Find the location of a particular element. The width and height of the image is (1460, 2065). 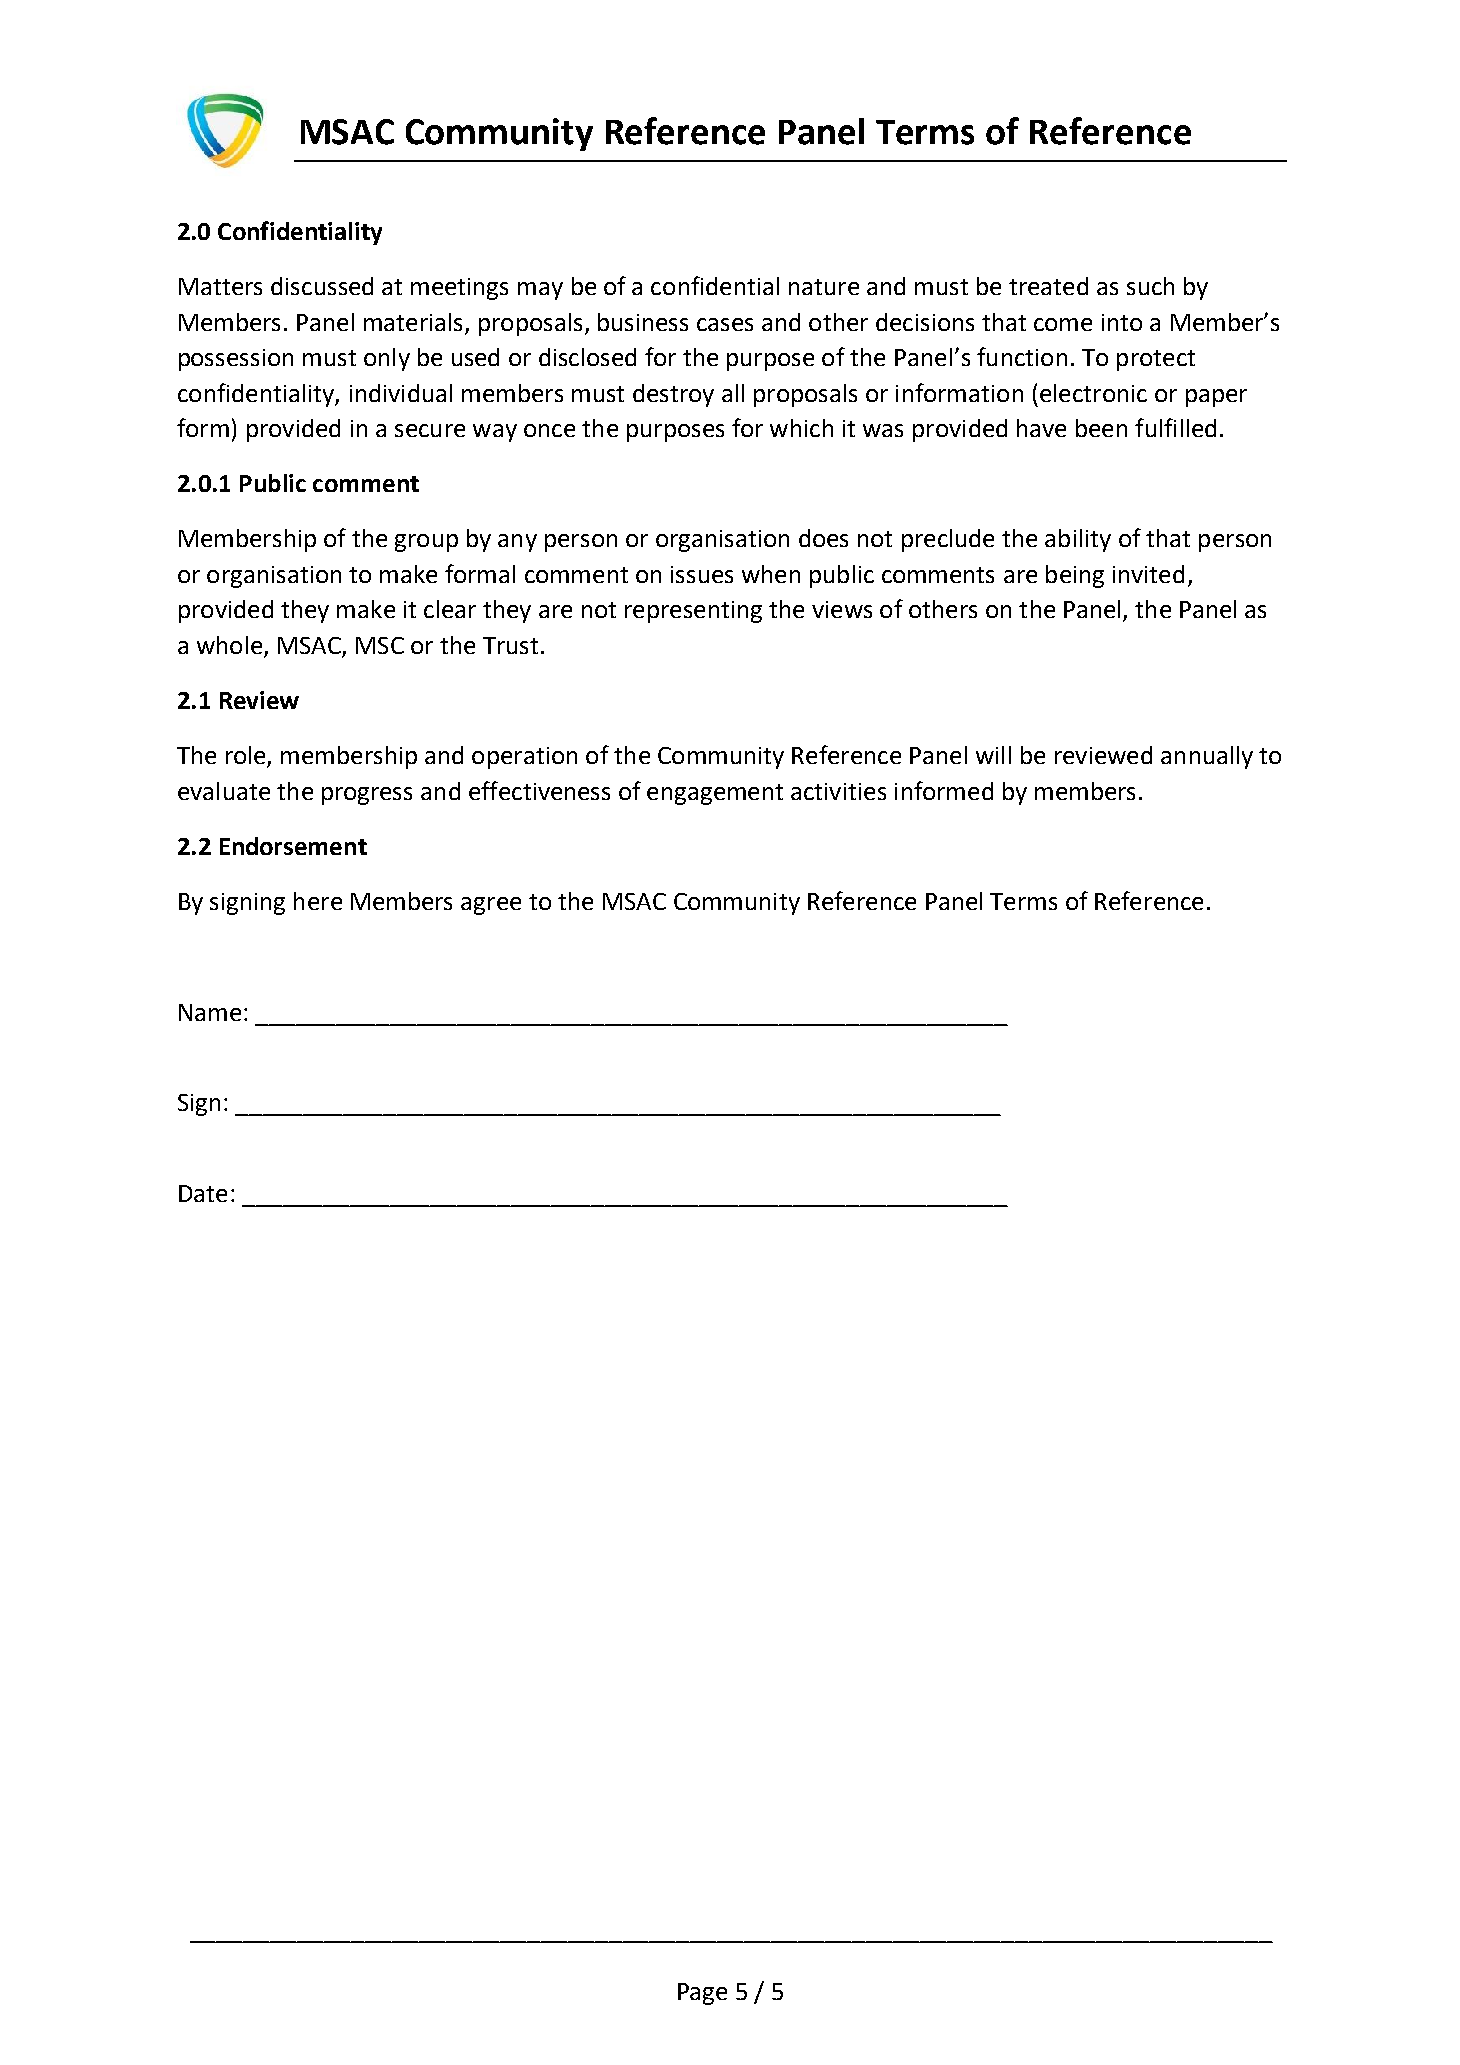

into is located at coordinates (1122, 322).
